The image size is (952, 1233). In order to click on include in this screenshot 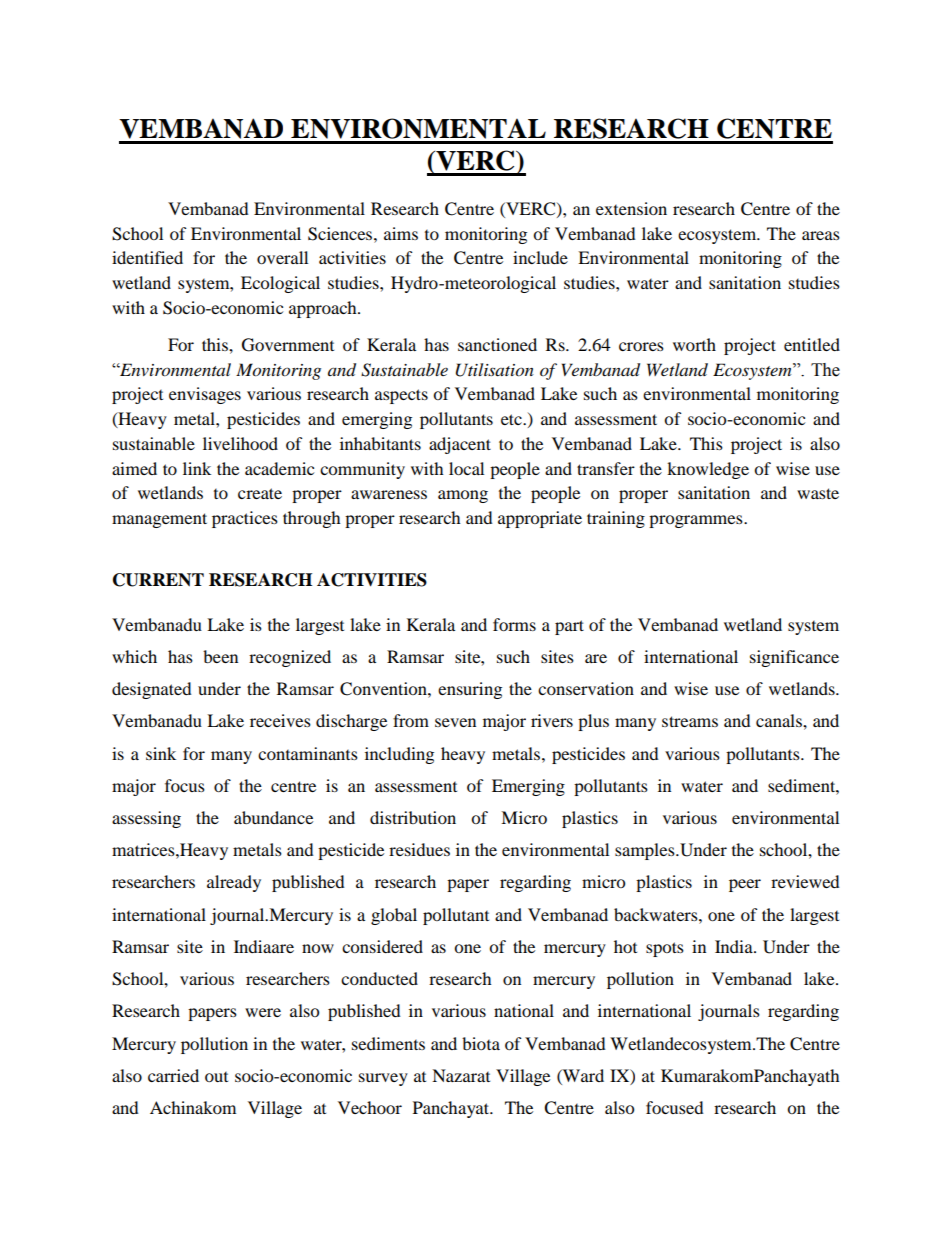, I will do `click(540, 257)`.
